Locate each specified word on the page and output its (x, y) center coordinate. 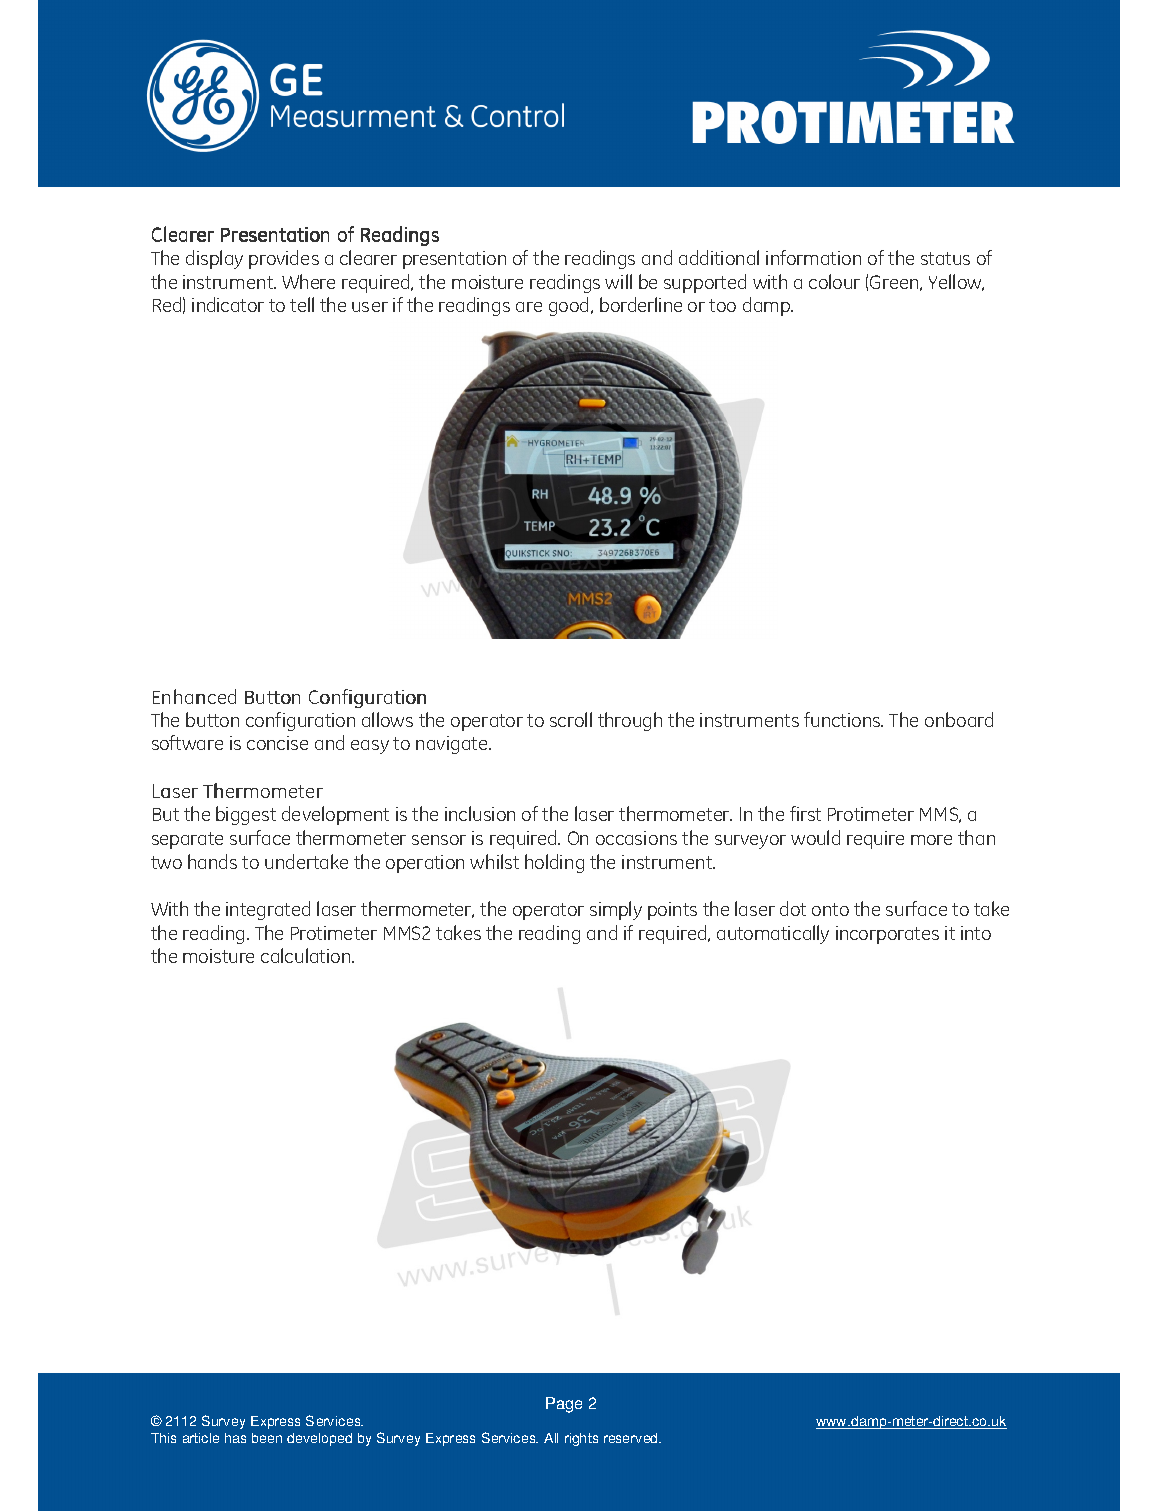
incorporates (887, 935)
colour (834, 281)
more (931, 840)
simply (616, 910)
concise (277, 743)
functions (843, 719)
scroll (571, 719)
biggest (246, 815)
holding (554, 863)
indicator (228, 304)
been (267, 1438)
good (570, 306)
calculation (307, 955)
